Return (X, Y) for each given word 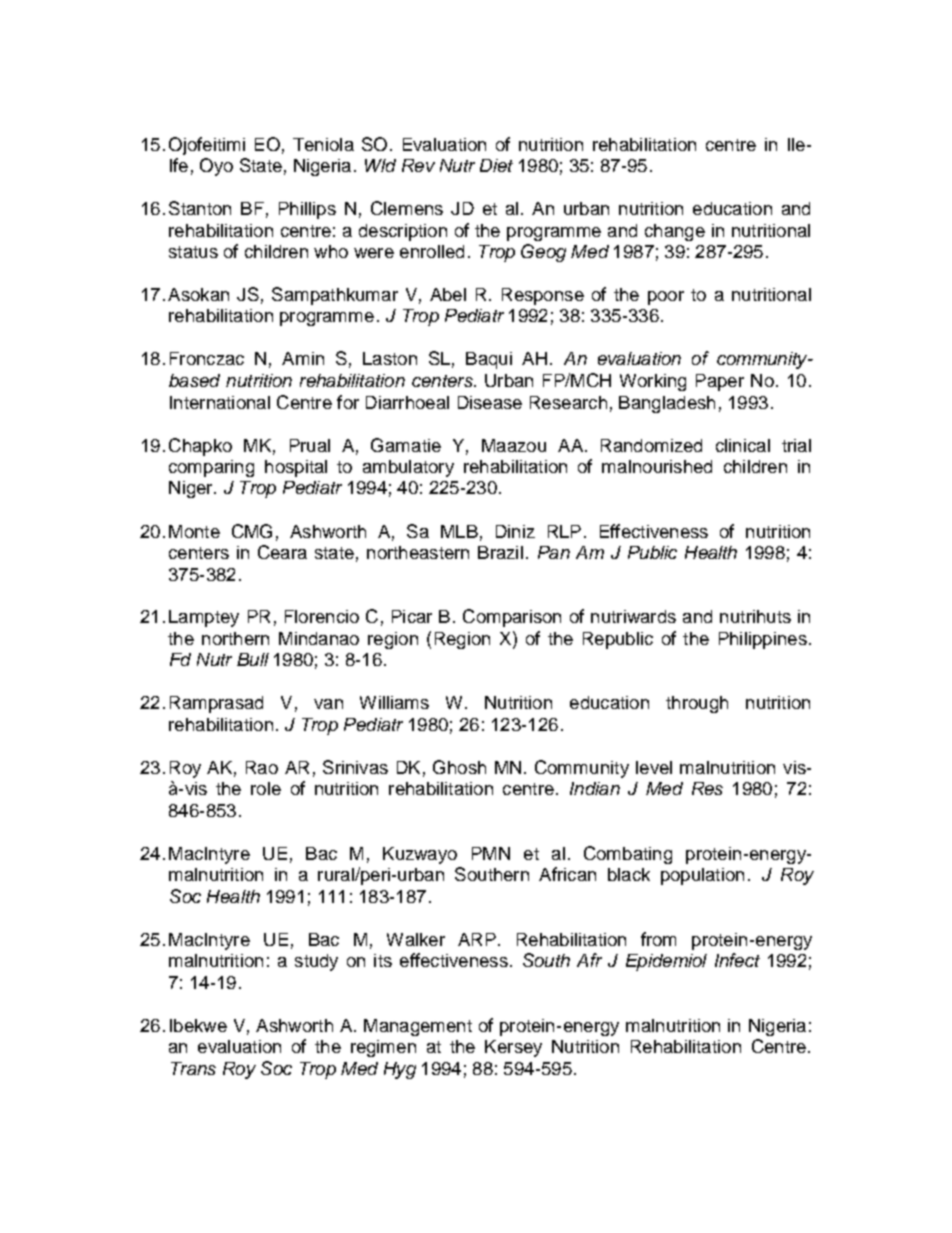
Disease (490, 402)
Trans (193, 1068)
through (697, 704)
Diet (496, 165)
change (675, 232)
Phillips (307, 210)
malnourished (657, 466)
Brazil (500, 552)
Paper (720, 382)
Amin (303, 358)
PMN (491, 853)
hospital (296, 468)
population (702, 876)
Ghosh (459, 767)
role (266, 788)
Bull (253, 659)
